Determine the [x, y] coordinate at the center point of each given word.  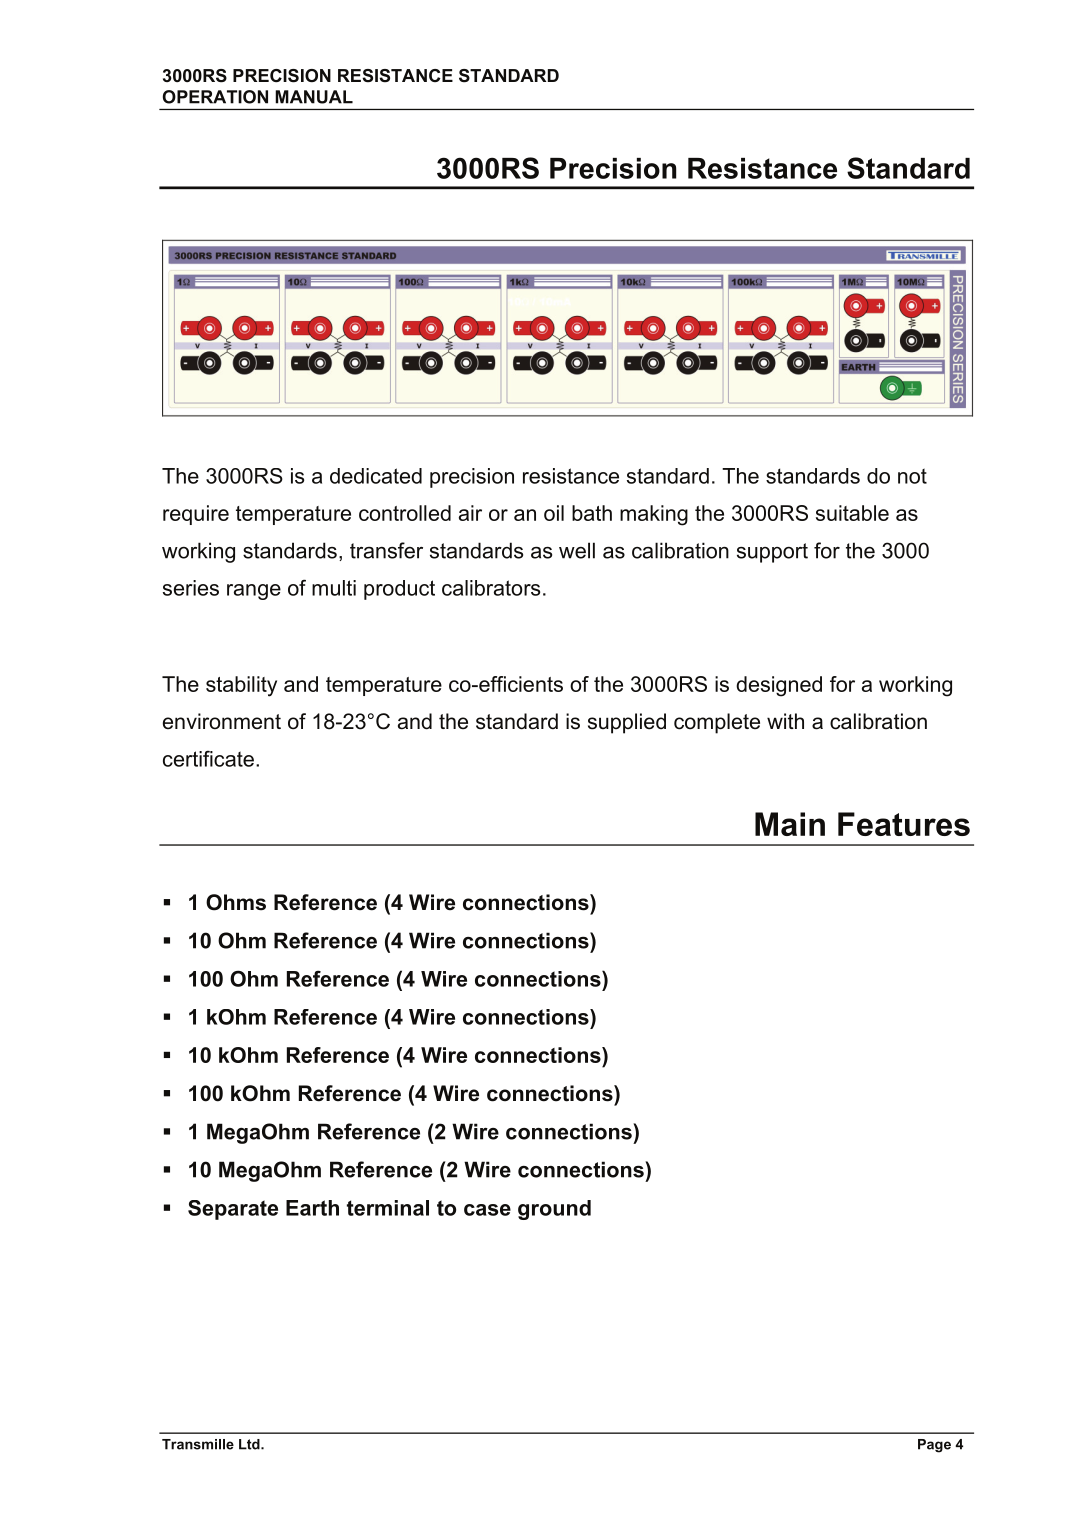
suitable [852, 513]
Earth [312, 1208]
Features [904, 824]
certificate [208, 759]
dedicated [376, 476]
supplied [627, 723]
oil [554, 513]
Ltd [250, 1444]
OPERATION [215, 97]
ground [554, 1210]
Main [790, 824]
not [912, 476]
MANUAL [314, 97]
